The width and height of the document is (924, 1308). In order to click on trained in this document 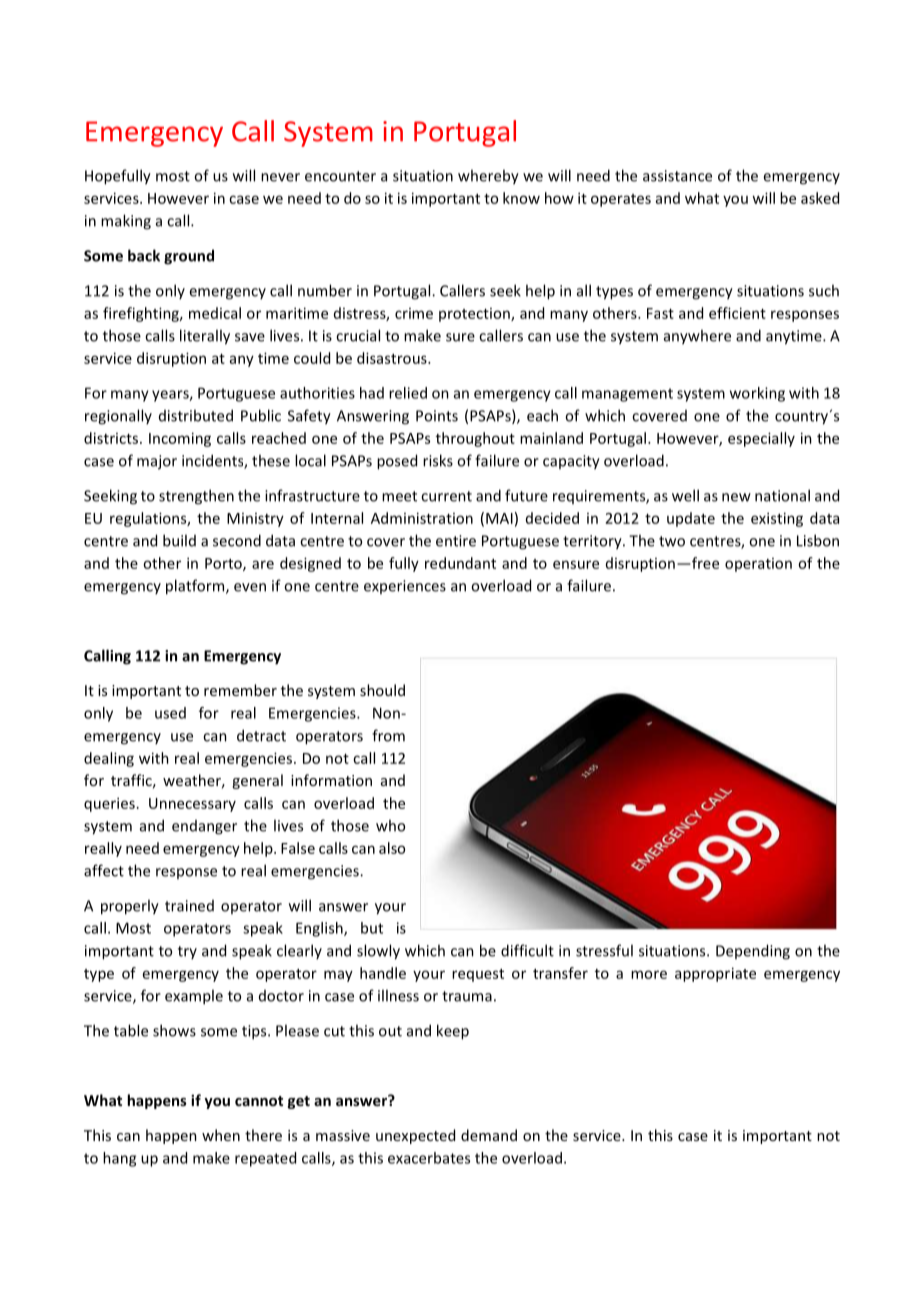, I will do `click(189, 906)`.
